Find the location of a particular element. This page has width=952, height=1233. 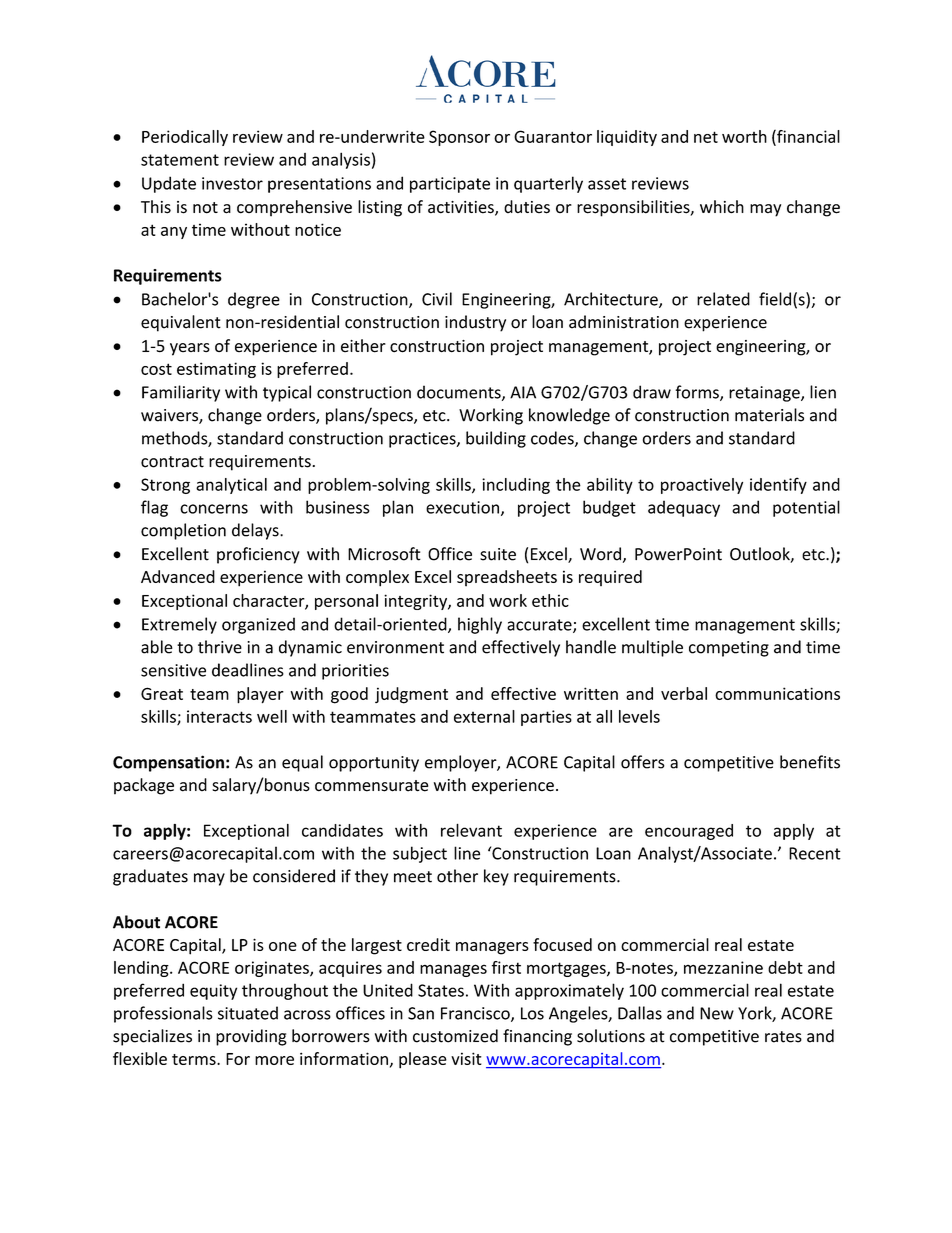

building is located at coordinates (496, 439).
